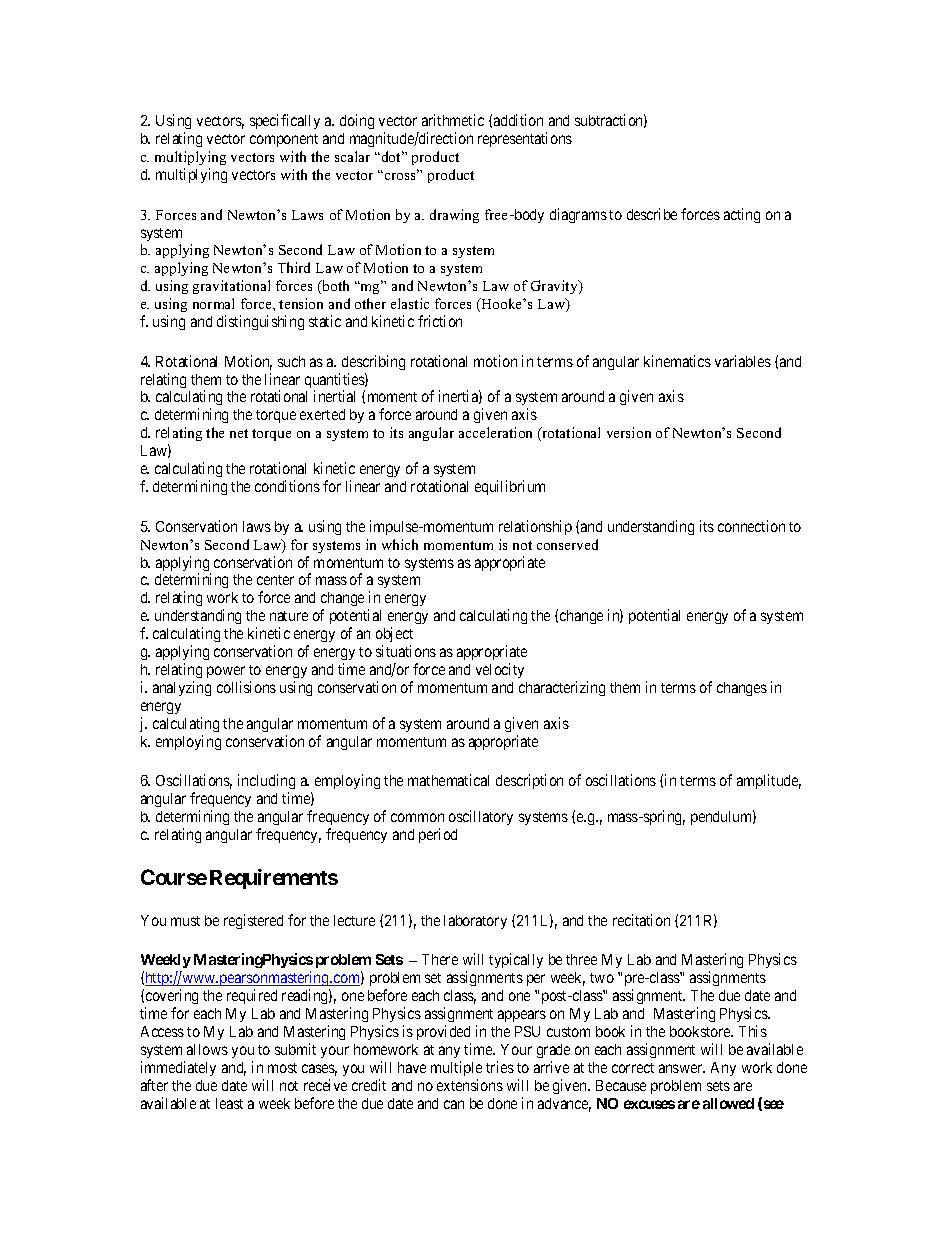  Describe the element at coordinates (229, 1103) in the screenshot. I see `least` at that location.
